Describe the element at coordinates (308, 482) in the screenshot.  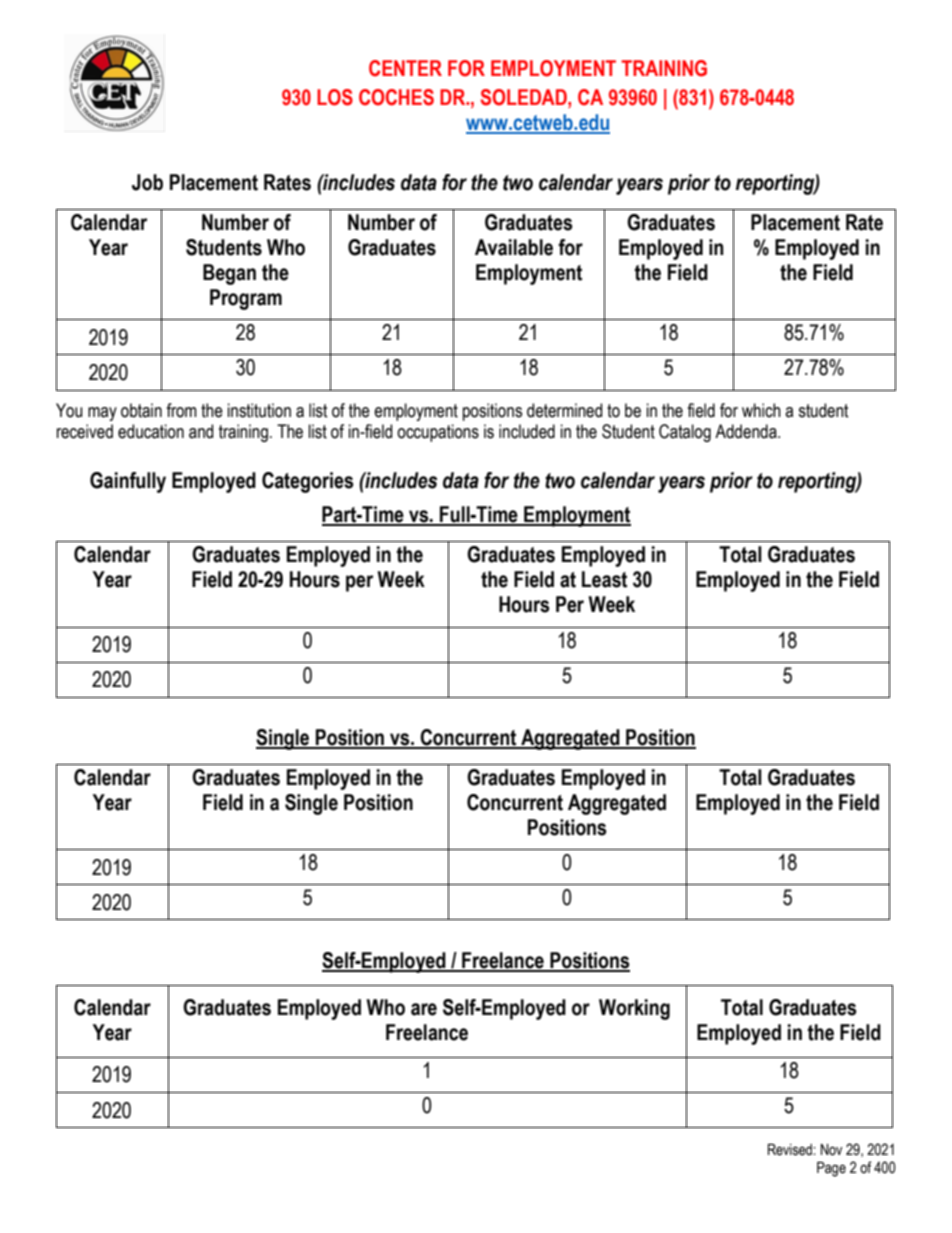
I see `Categories` at that location.
